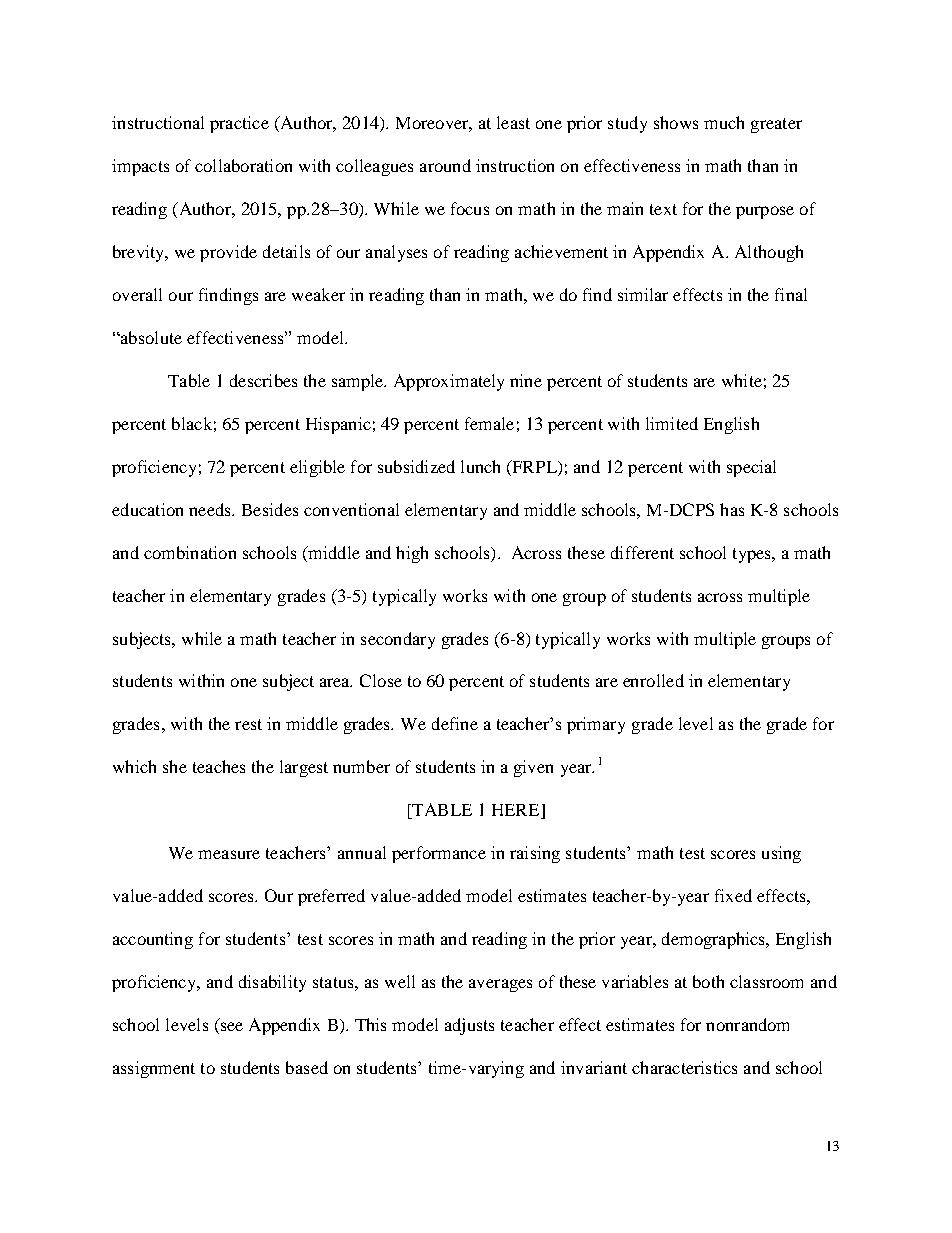 This document has width=952, height=1233. What do you see at coordinates (480, 466) in the document?
I see `lunch` at bounding box center [480, 466].
